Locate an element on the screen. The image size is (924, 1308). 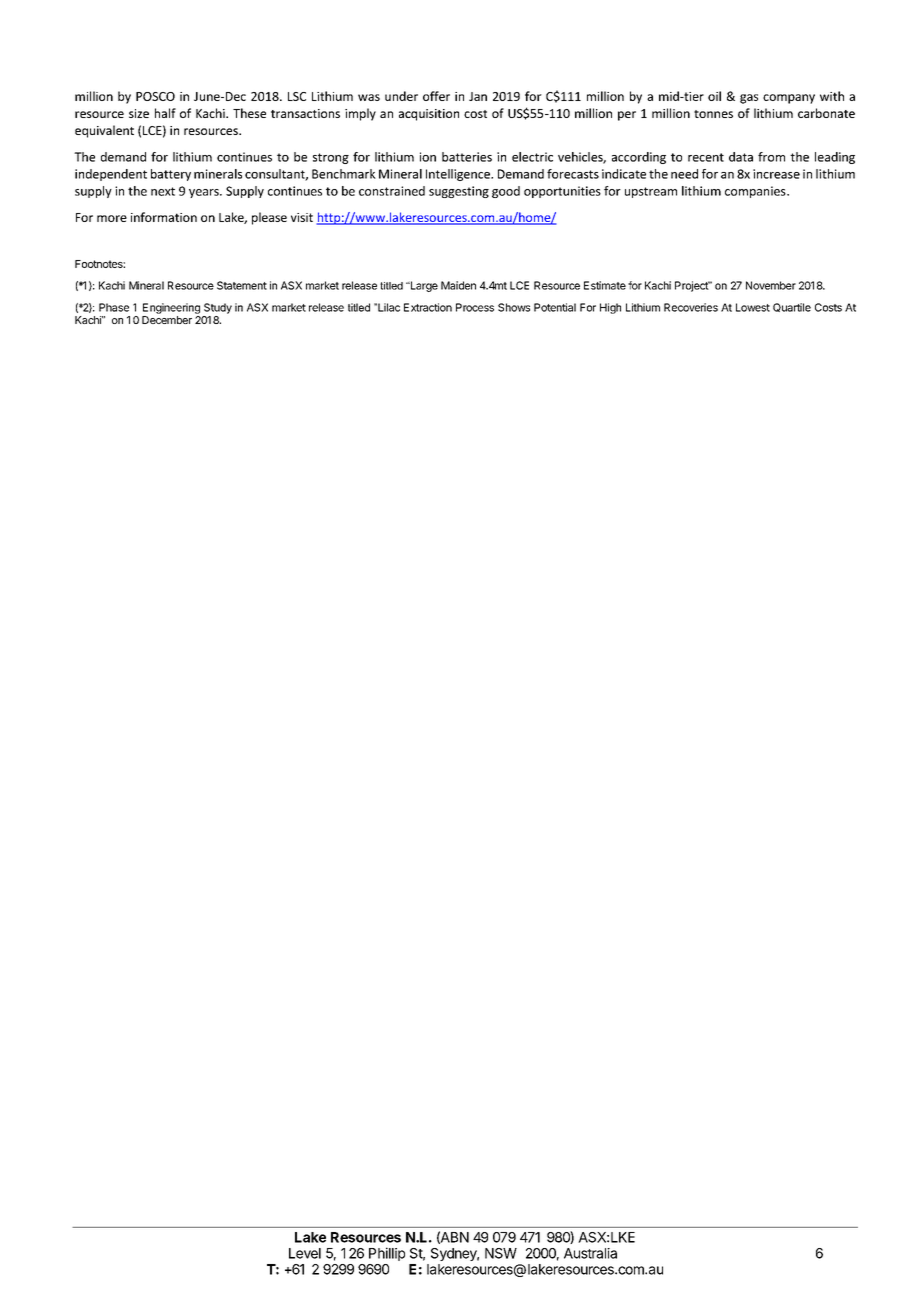
NSW is located at coordinates (501, 1253).
